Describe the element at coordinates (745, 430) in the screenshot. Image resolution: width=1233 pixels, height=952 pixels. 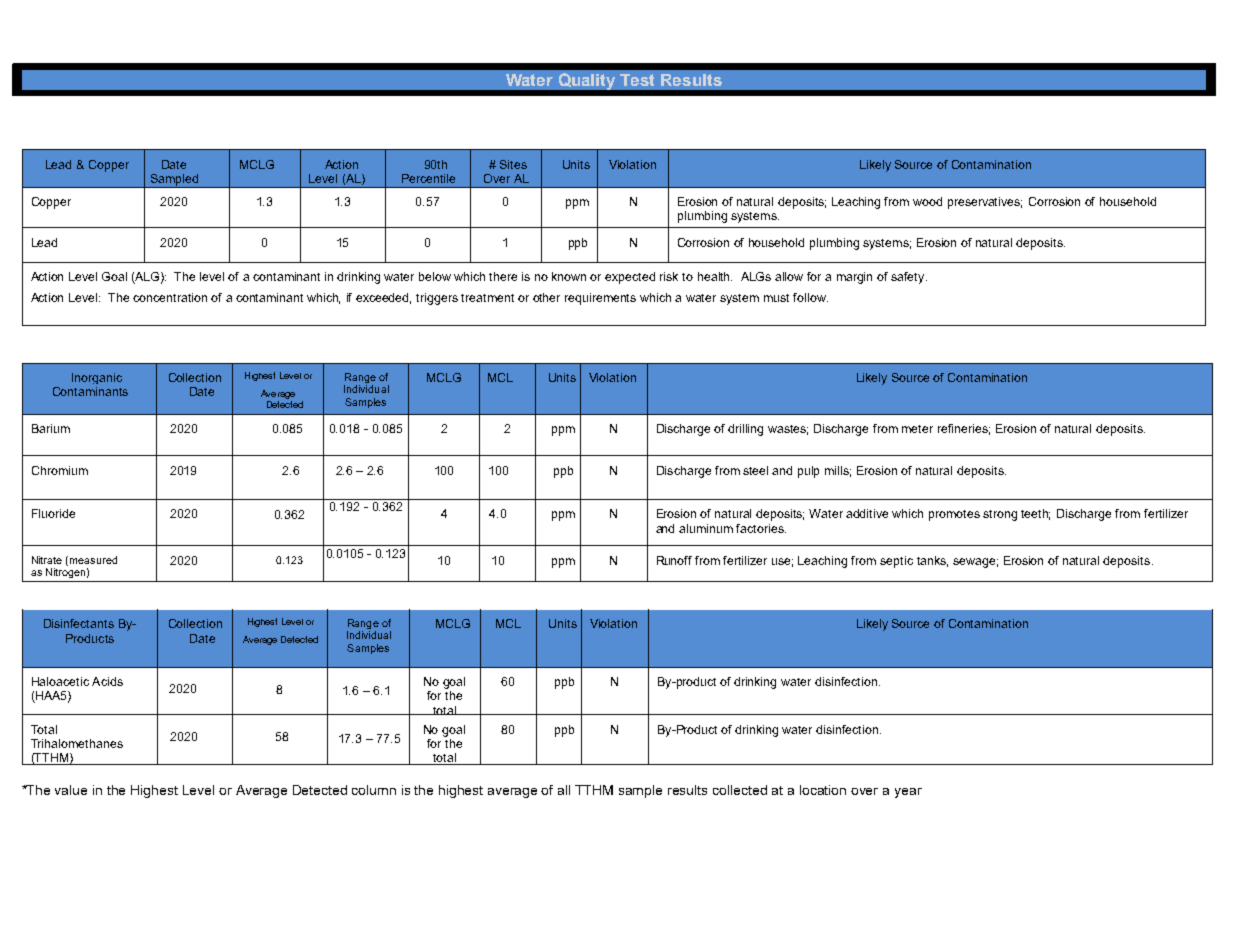
I see `drilling` at that location.
